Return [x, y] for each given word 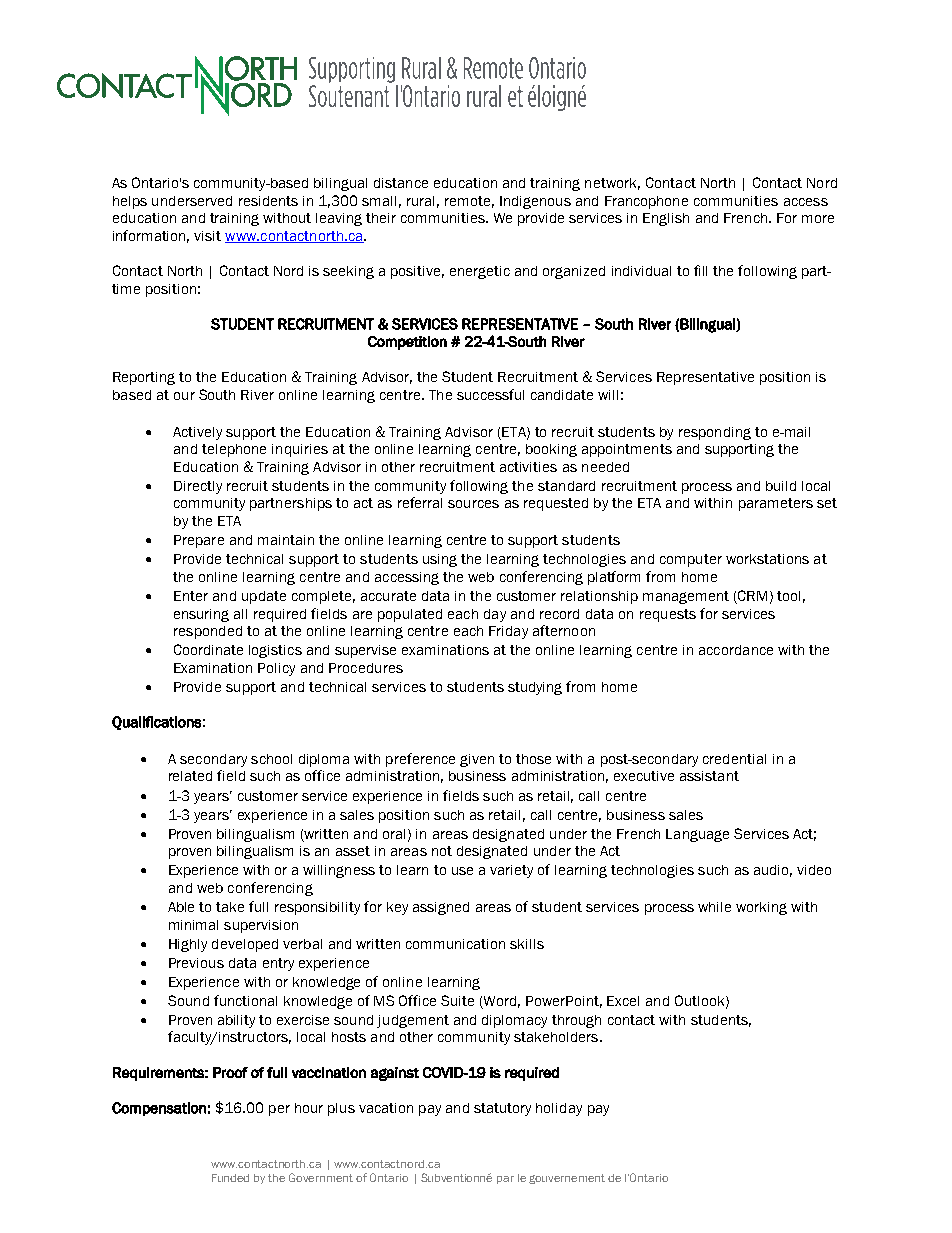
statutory [502, 1109]
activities [528, 467]
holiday [559, 1109]
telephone [234, 450]
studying [535, 688]
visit [207, 236]
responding [715, 433]
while [714, 907]
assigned [441, 908]
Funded [230, 1178]
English [666, 219]
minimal [193, 925]
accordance [736, 650]
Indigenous [535, 202]
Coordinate [208, 649]
